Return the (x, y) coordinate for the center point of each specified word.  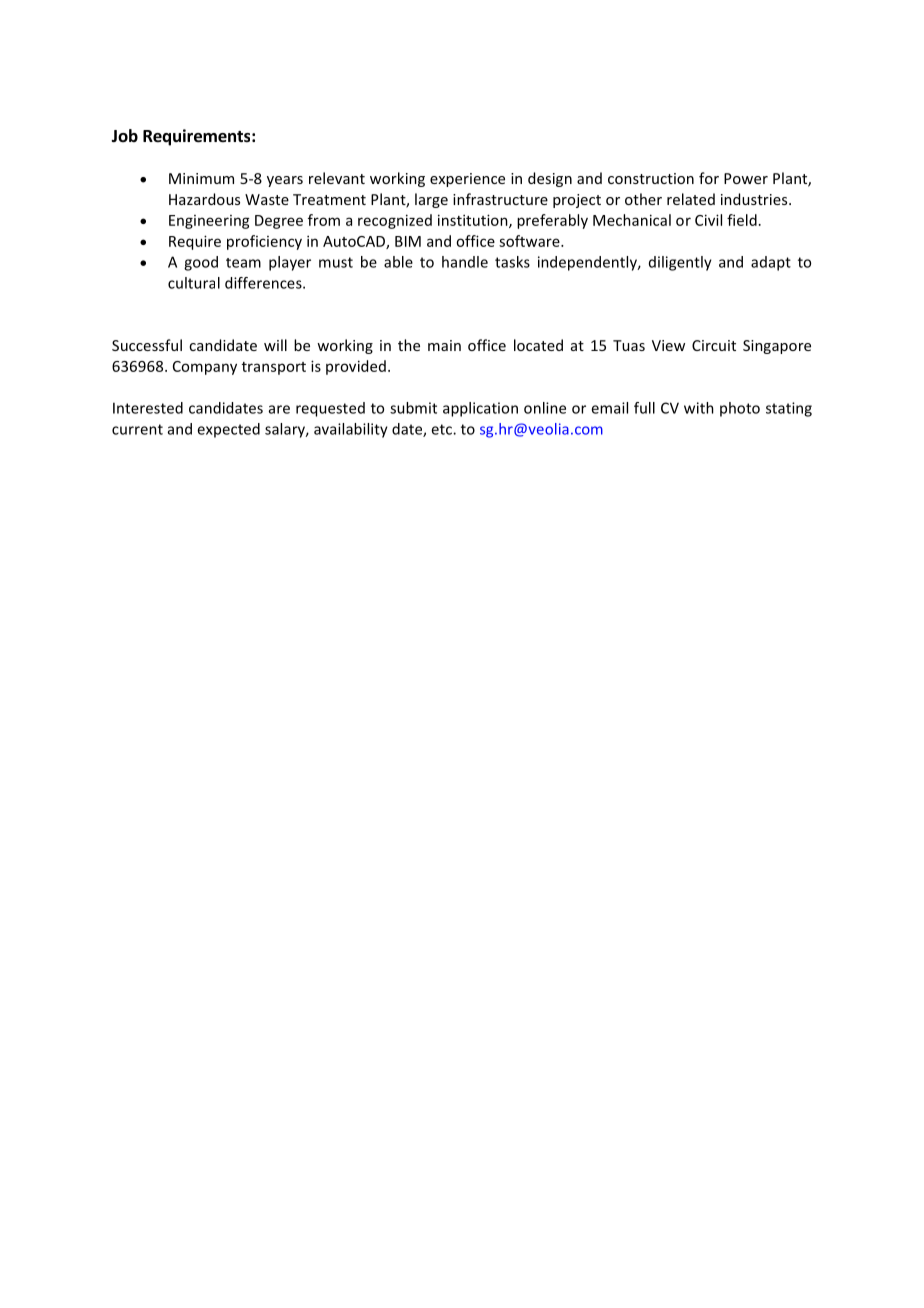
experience (467, 180)
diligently (680, 263)
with (699, 408)
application (480, 409)
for (709, 178)
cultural (194, 283)
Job (124, 135)
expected (228, 430)
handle (465, 262)
